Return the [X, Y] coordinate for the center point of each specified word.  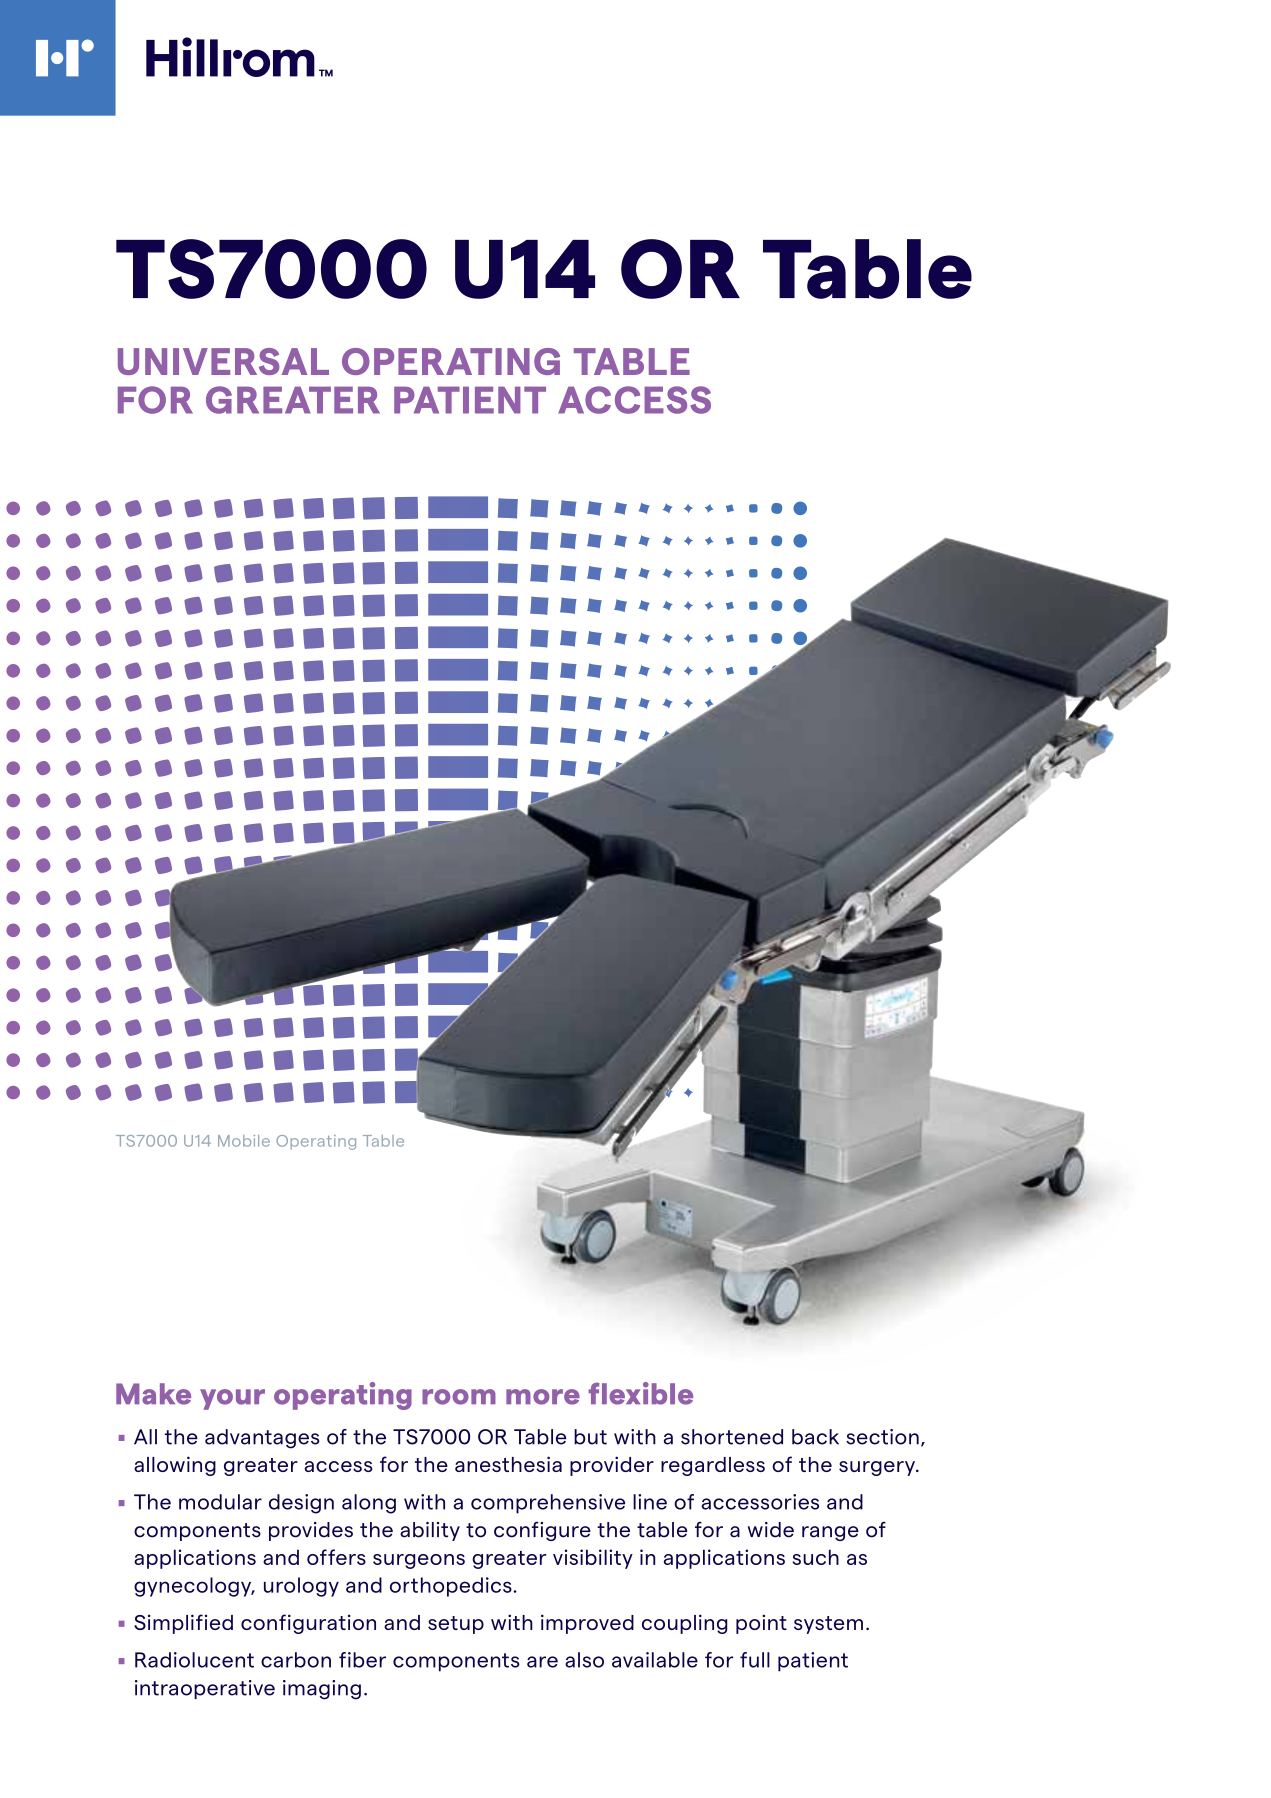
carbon [296, 1660]
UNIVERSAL [223, 361]
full [755, 1660]
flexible [640, 1393]
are [542, 1662]
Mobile [244, 1141]
